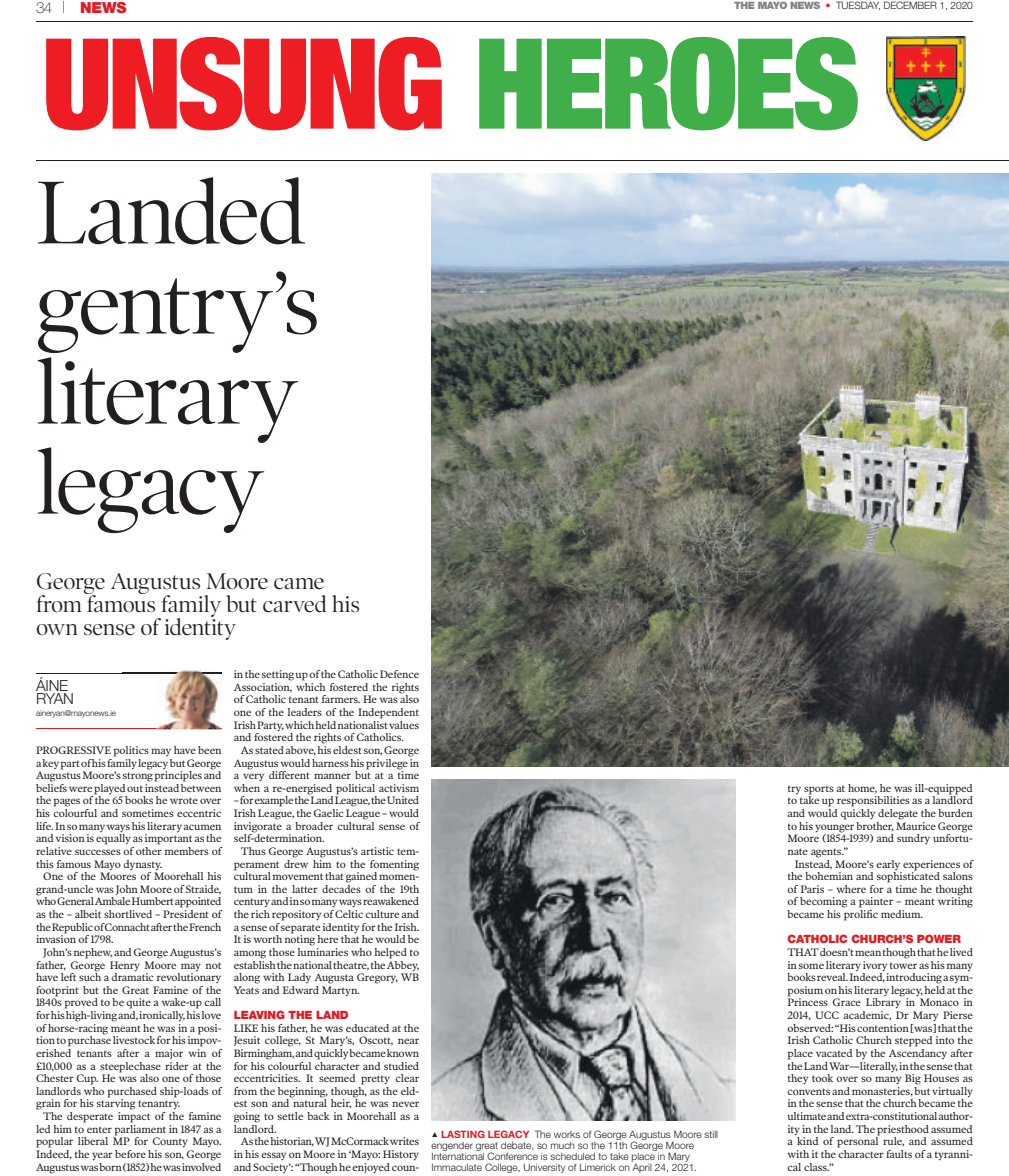 This document has width=1009, height=1176. What do you see at coordinates (140, 1129) in the document?
I see `parliament` at bounding box center [140, 1129].
